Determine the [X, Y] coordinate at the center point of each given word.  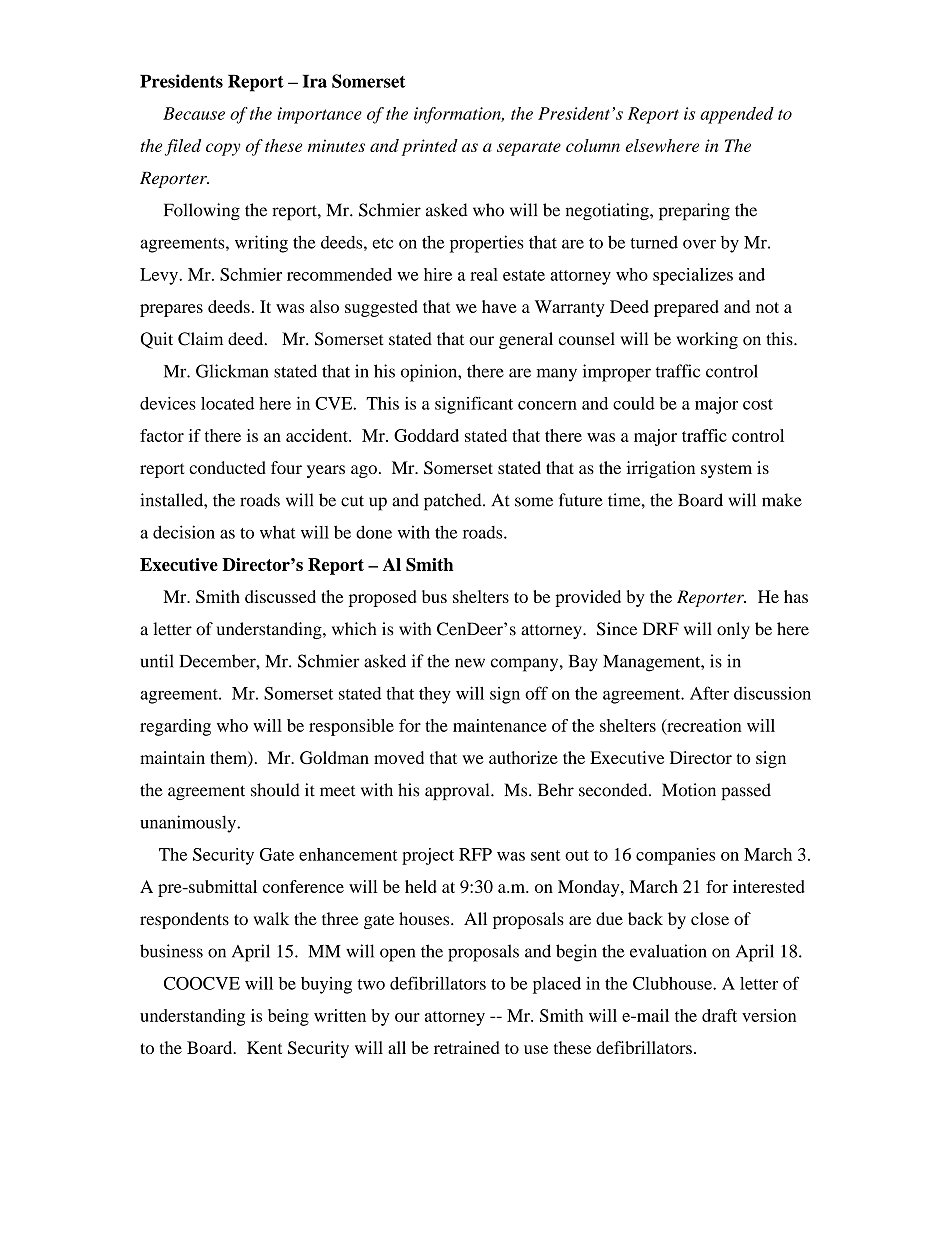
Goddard [426, 435]
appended [737, 115]
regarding [175, 727]
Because [194, 113]
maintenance [500, 725]
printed [430, 147]
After [709, 693]
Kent [264, 1047]
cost [758, 404]
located [227, 403]
